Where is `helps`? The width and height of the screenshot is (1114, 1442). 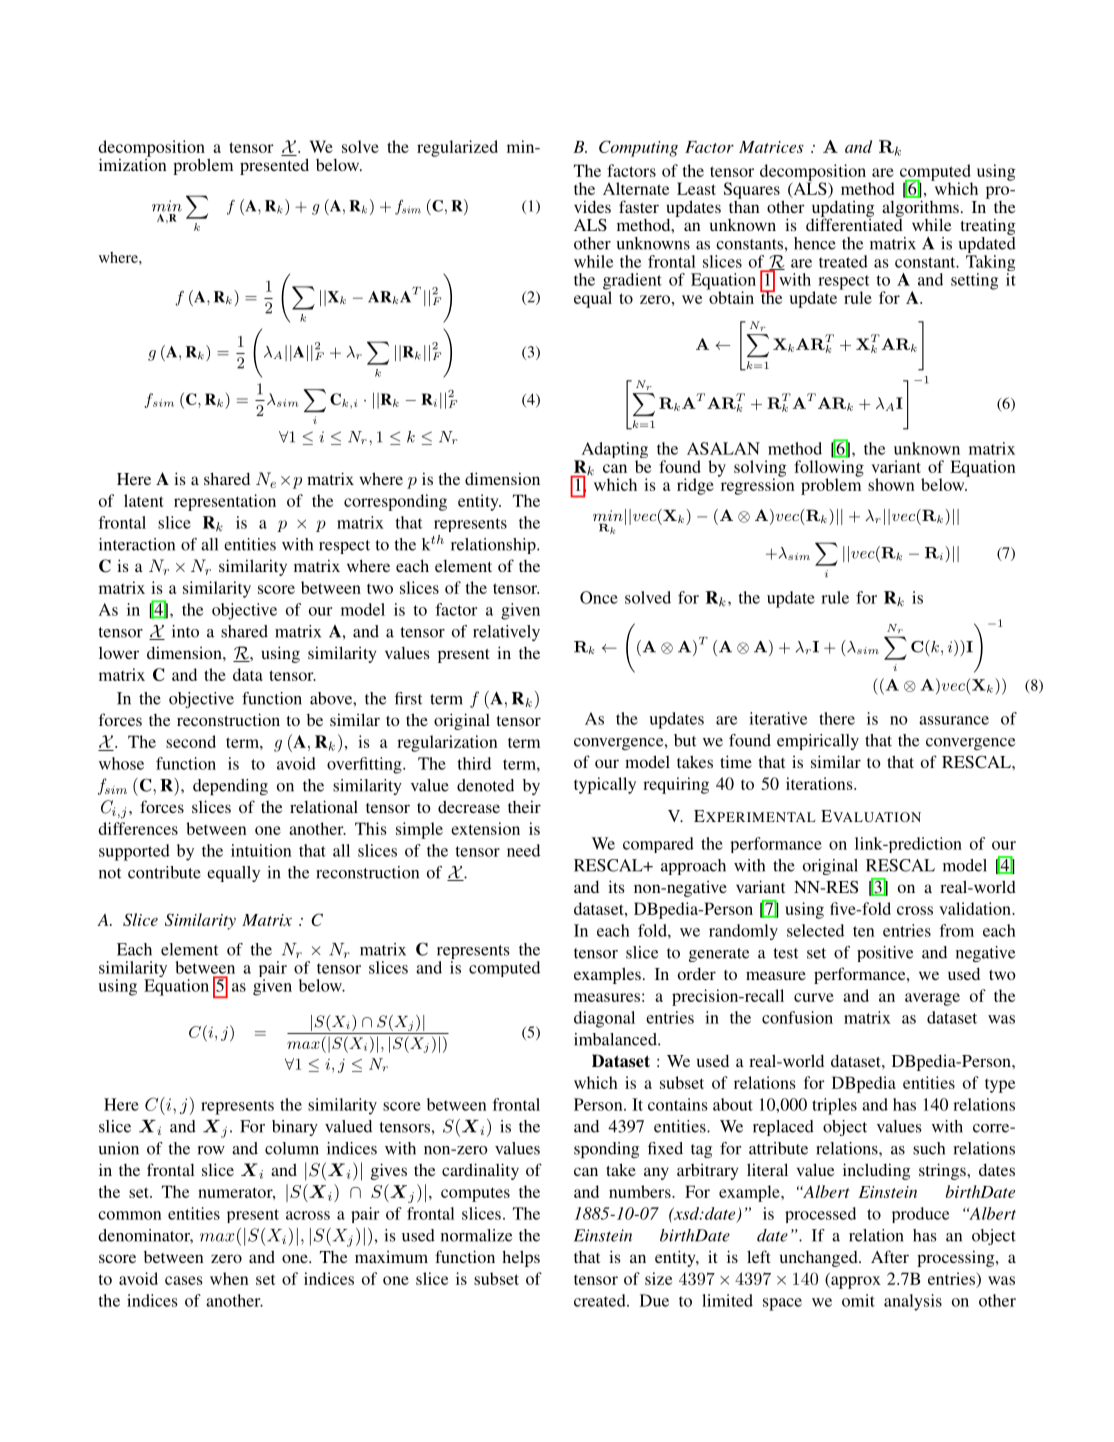 helps is located at coordinates (521, 1258).
